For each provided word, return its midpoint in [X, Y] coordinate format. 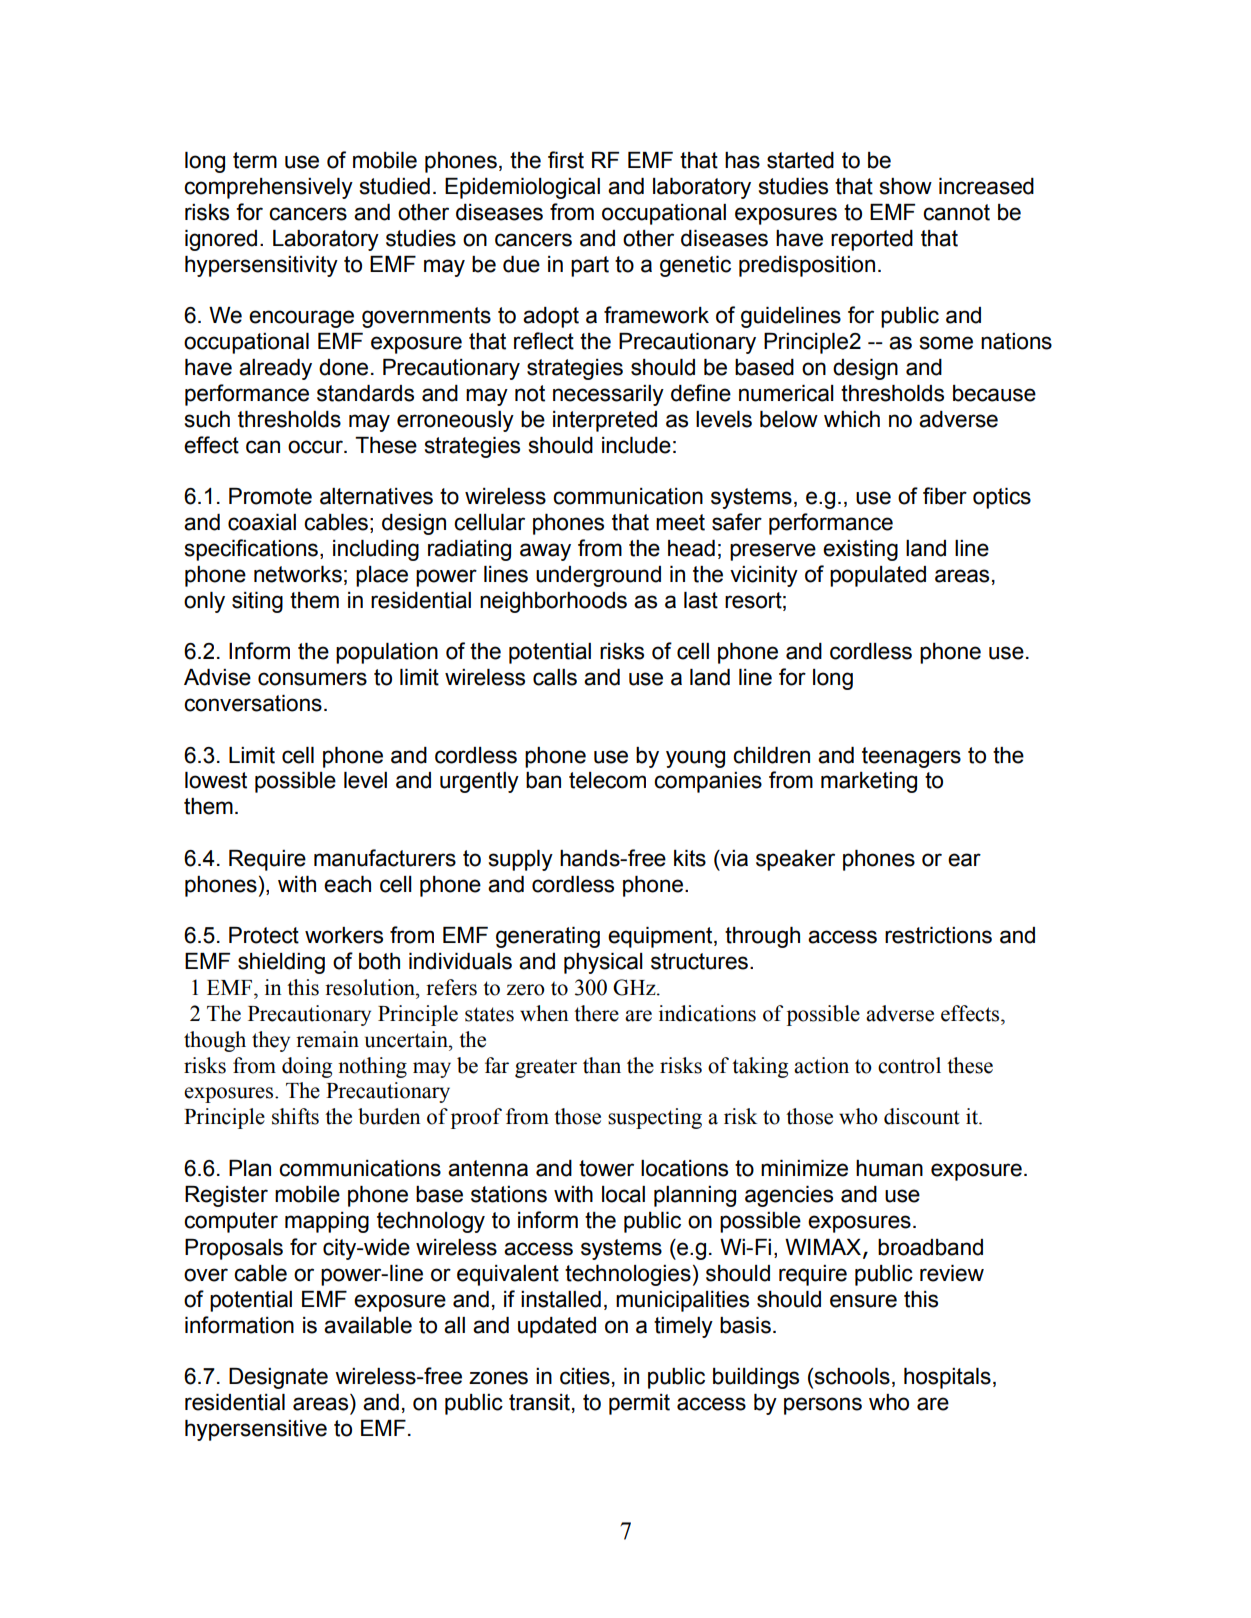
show [906, 186]
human [889, 1168]
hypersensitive [256, 1430]
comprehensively [268, 188]
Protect [264, 935]
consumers [312, 679]
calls [555, 677]
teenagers [911, 757]
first [566, 160]
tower [606, 1168]
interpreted [605, 421]
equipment [661, 937]
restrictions [938, 935]
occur [316, 447]
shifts [295, 1116]
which [852, 419]
